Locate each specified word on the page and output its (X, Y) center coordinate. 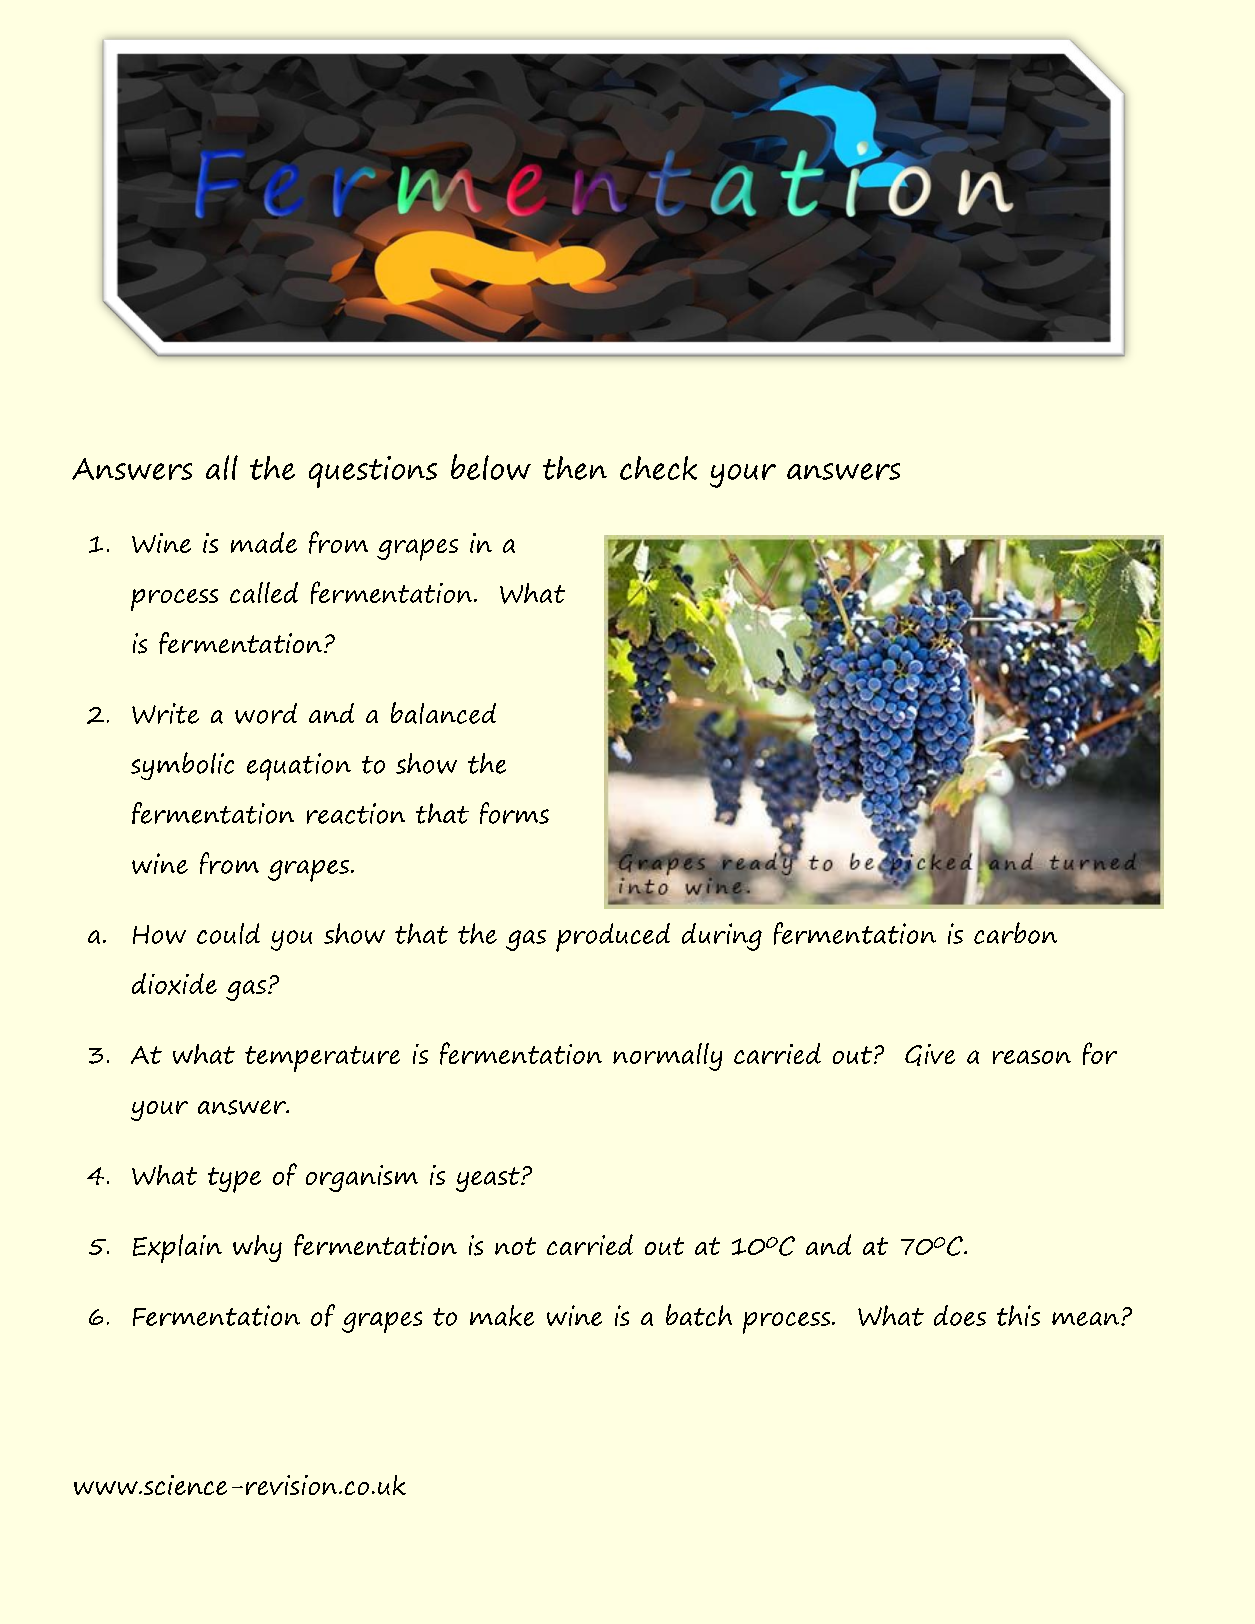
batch (699, 1315)
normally (667, 1057)
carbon (1015, 933)
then (575, 468)
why (257, 1248)
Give (930, 1055)
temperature (322, 1059)
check (658, 468)
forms (514, 813)
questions (373, 472)
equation (299, 767)
